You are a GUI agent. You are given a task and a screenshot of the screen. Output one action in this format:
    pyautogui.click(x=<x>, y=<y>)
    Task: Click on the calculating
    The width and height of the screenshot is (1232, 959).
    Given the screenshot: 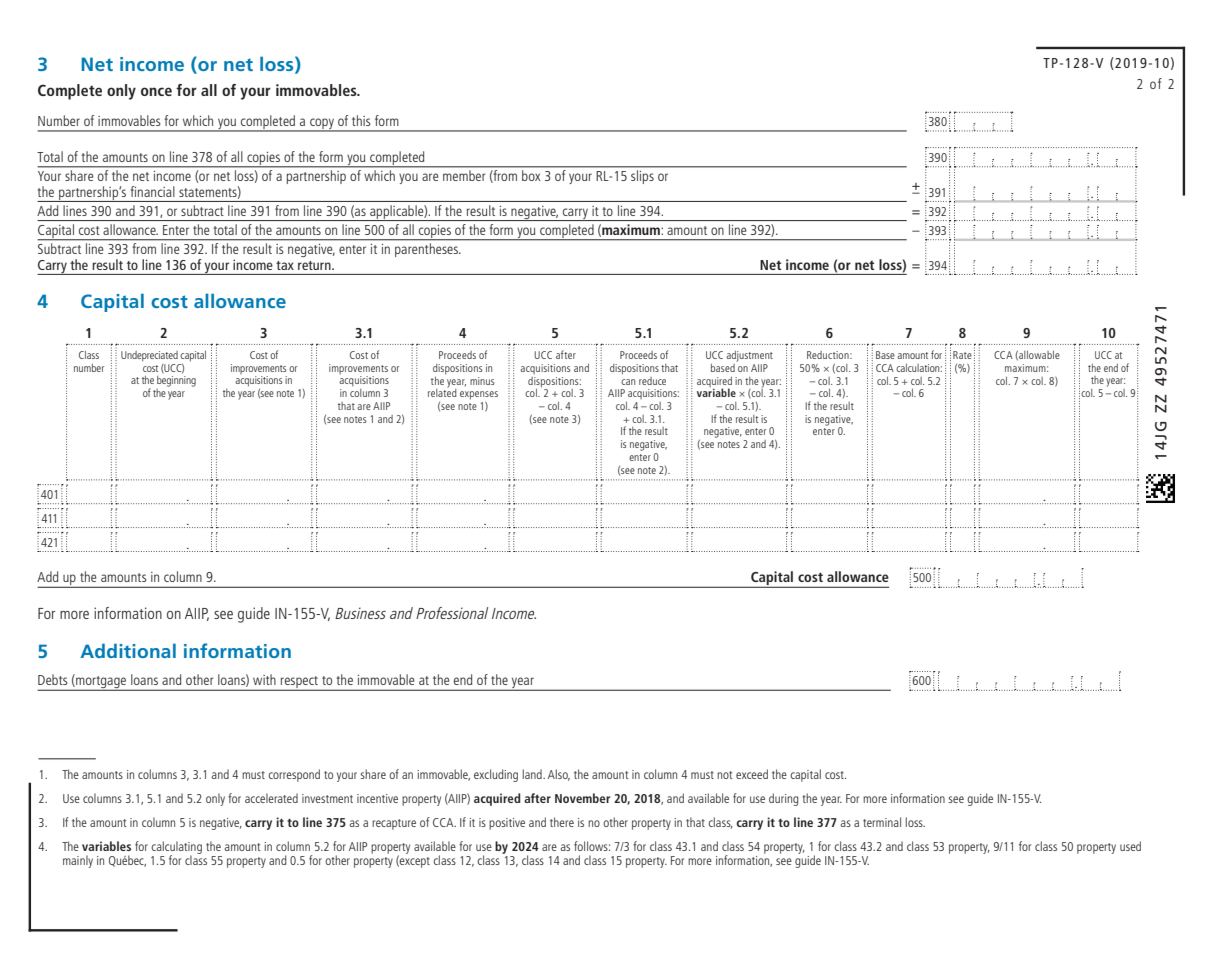 What is the action you would take?
    pyautogui.click(x=176, y=848)
